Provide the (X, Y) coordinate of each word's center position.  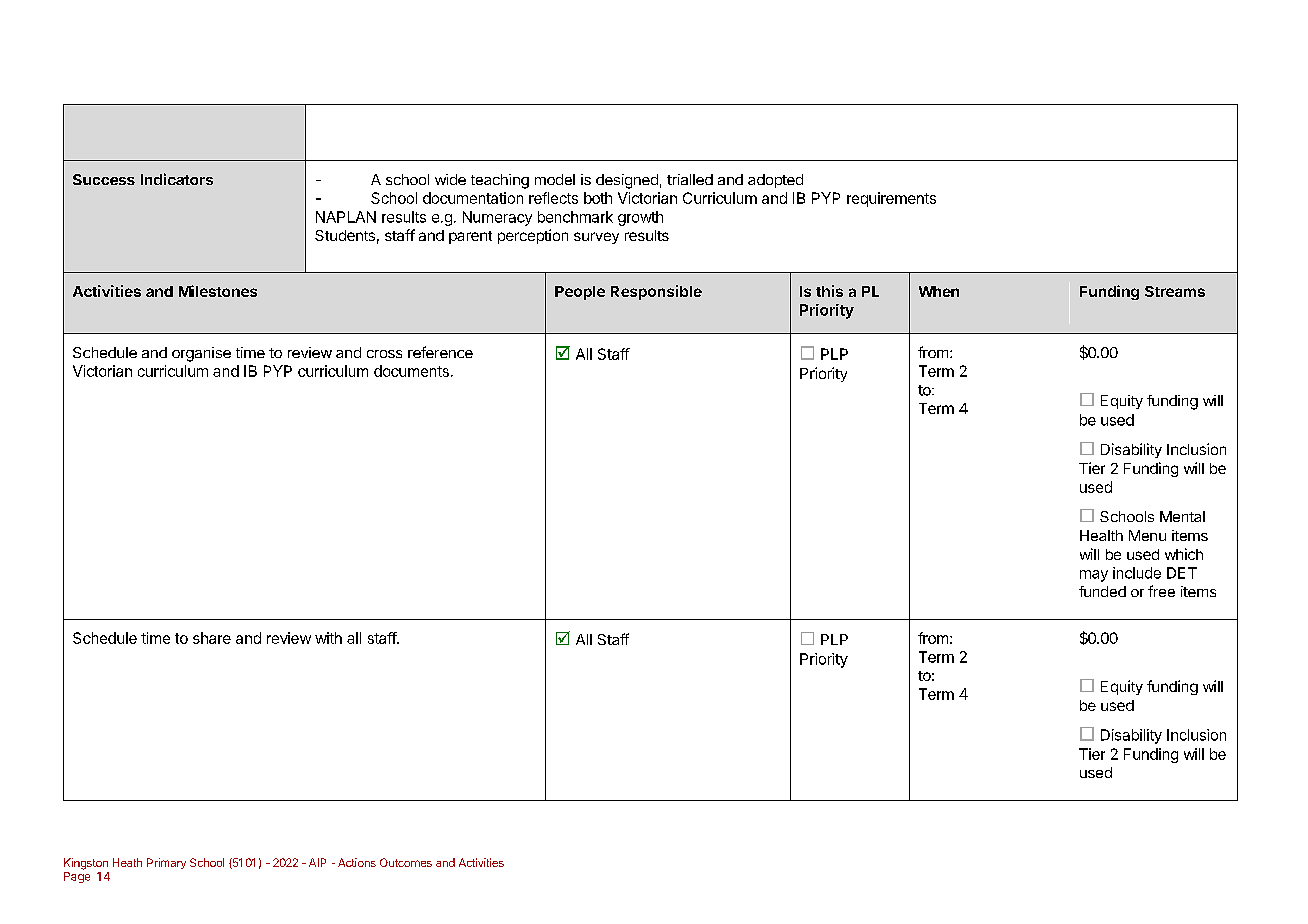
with (328, 638)
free (1161, 591)
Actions (357, 862)
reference (440, 352)
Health (1101, 535)
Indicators (177, 179)
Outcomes (406, 862)
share (212, 638)
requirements (891, 199)
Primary (166, 863)
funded (1102, 591)
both (598, 198)
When (939, 291)
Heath (127, 862)
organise (201, 354)
